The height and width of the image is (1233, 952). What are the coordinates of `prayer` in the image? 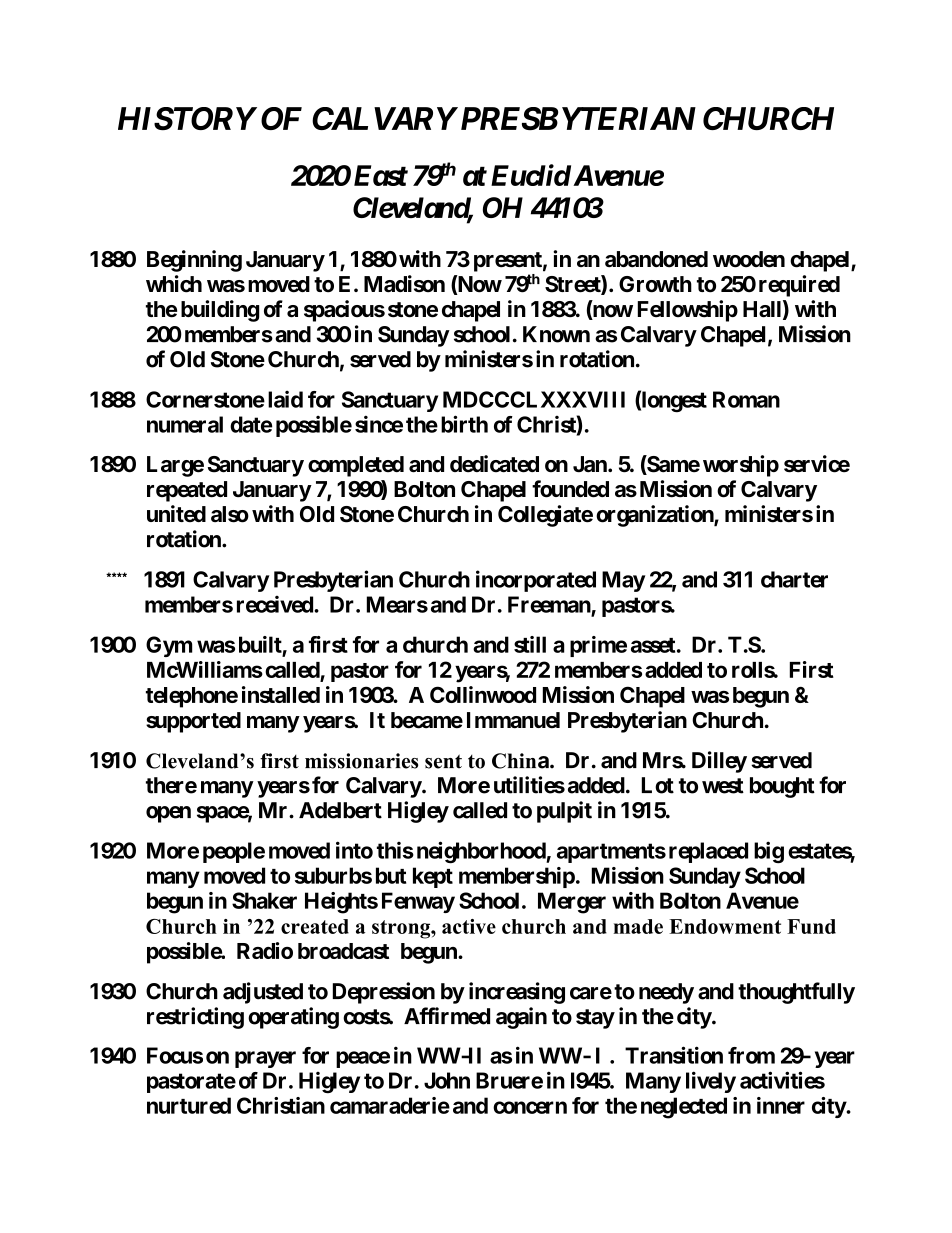 It's located at (265, 1059).
